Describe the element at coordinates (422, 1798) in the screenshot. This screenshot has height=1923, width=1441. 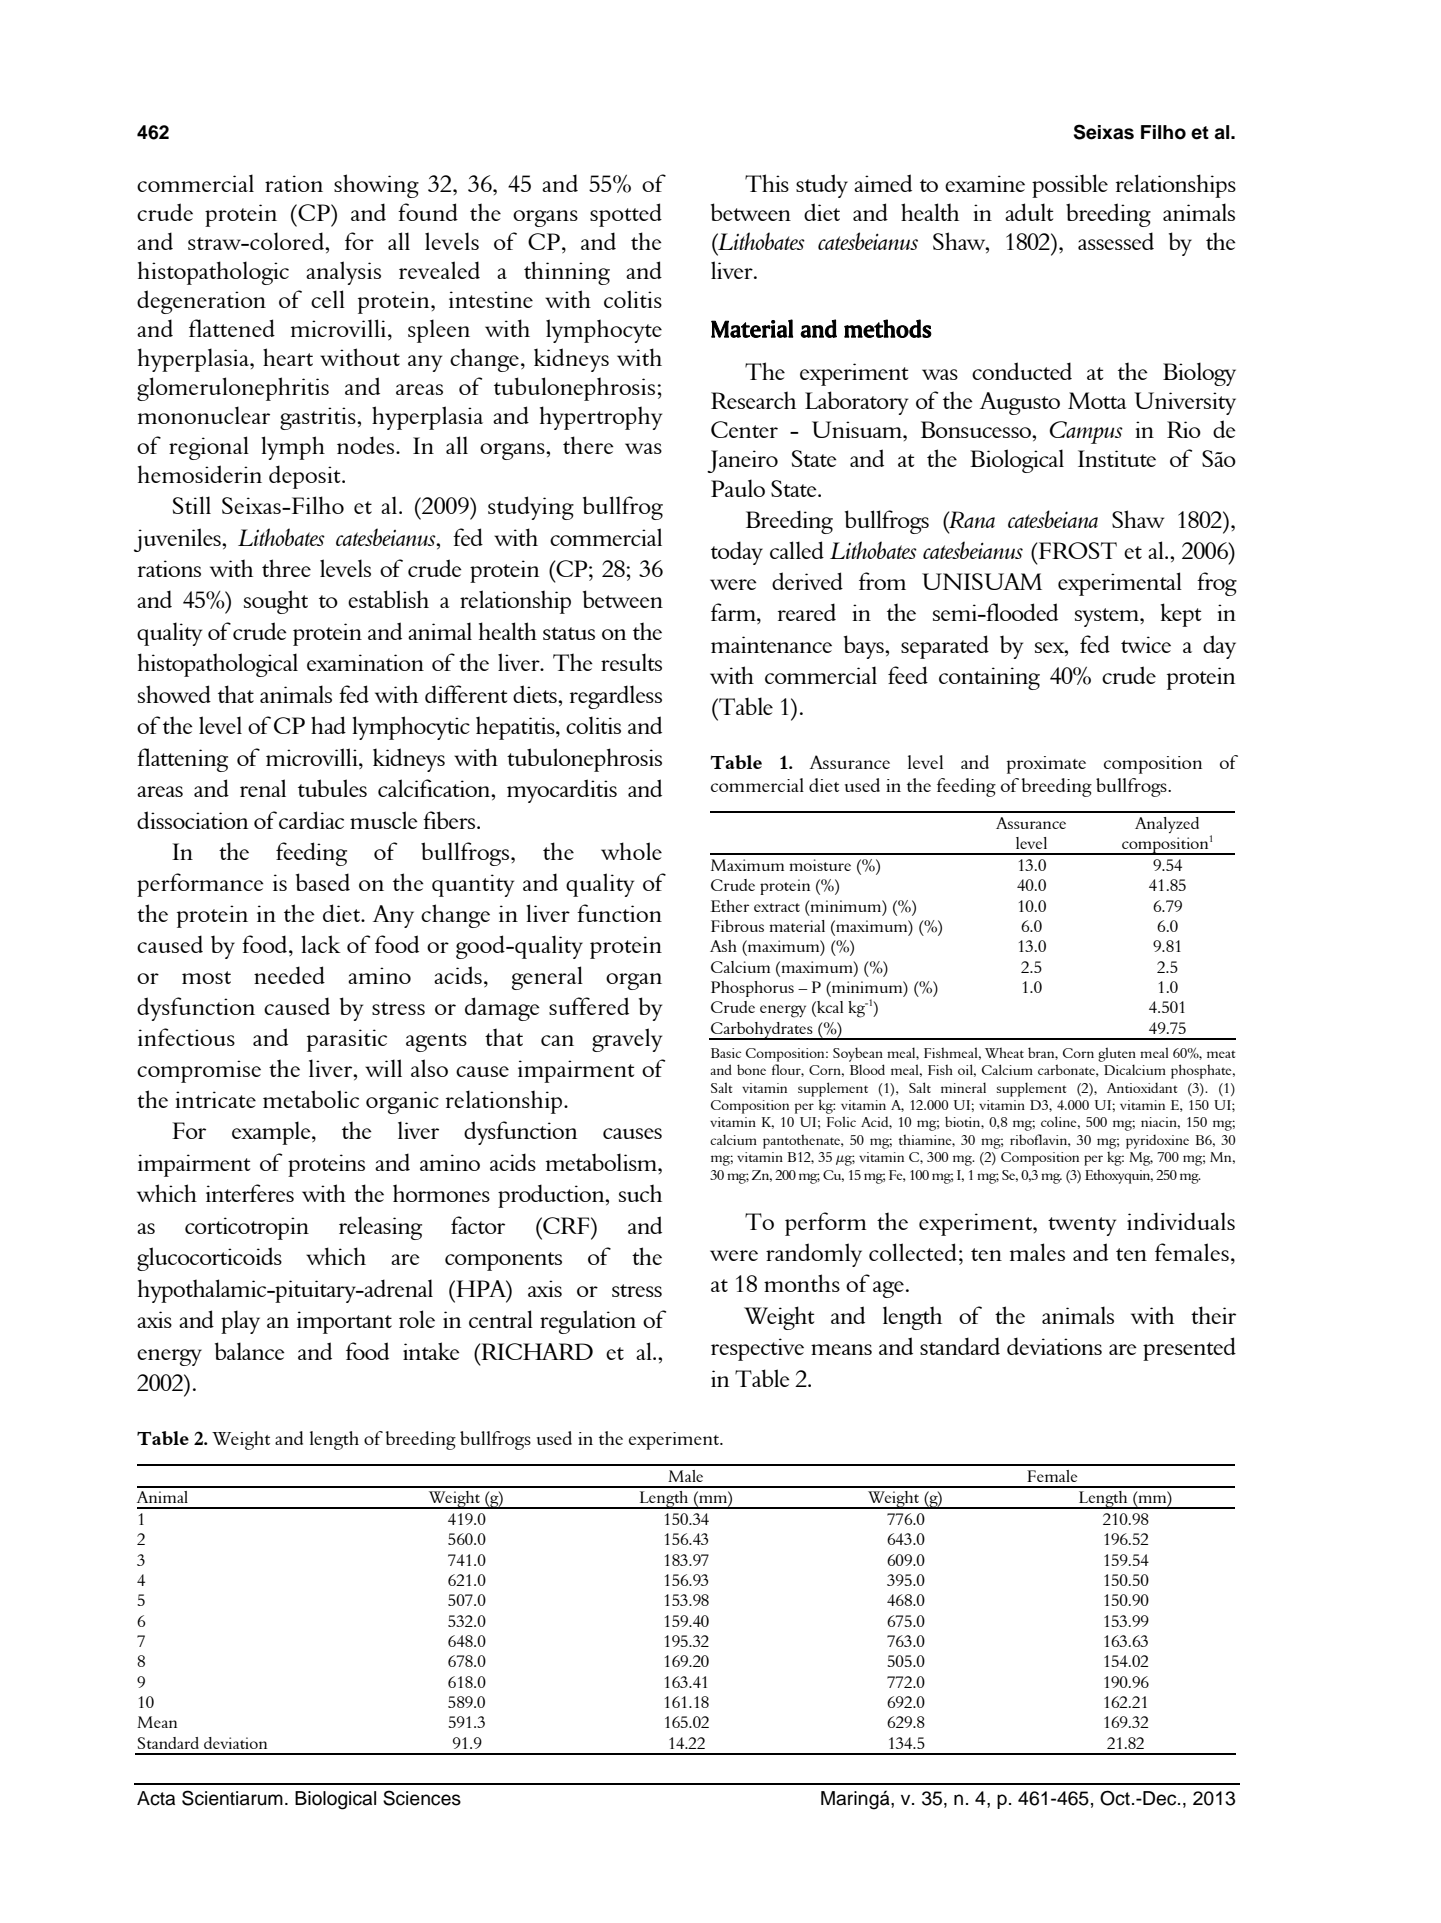
I see `Sciences` at that location.
